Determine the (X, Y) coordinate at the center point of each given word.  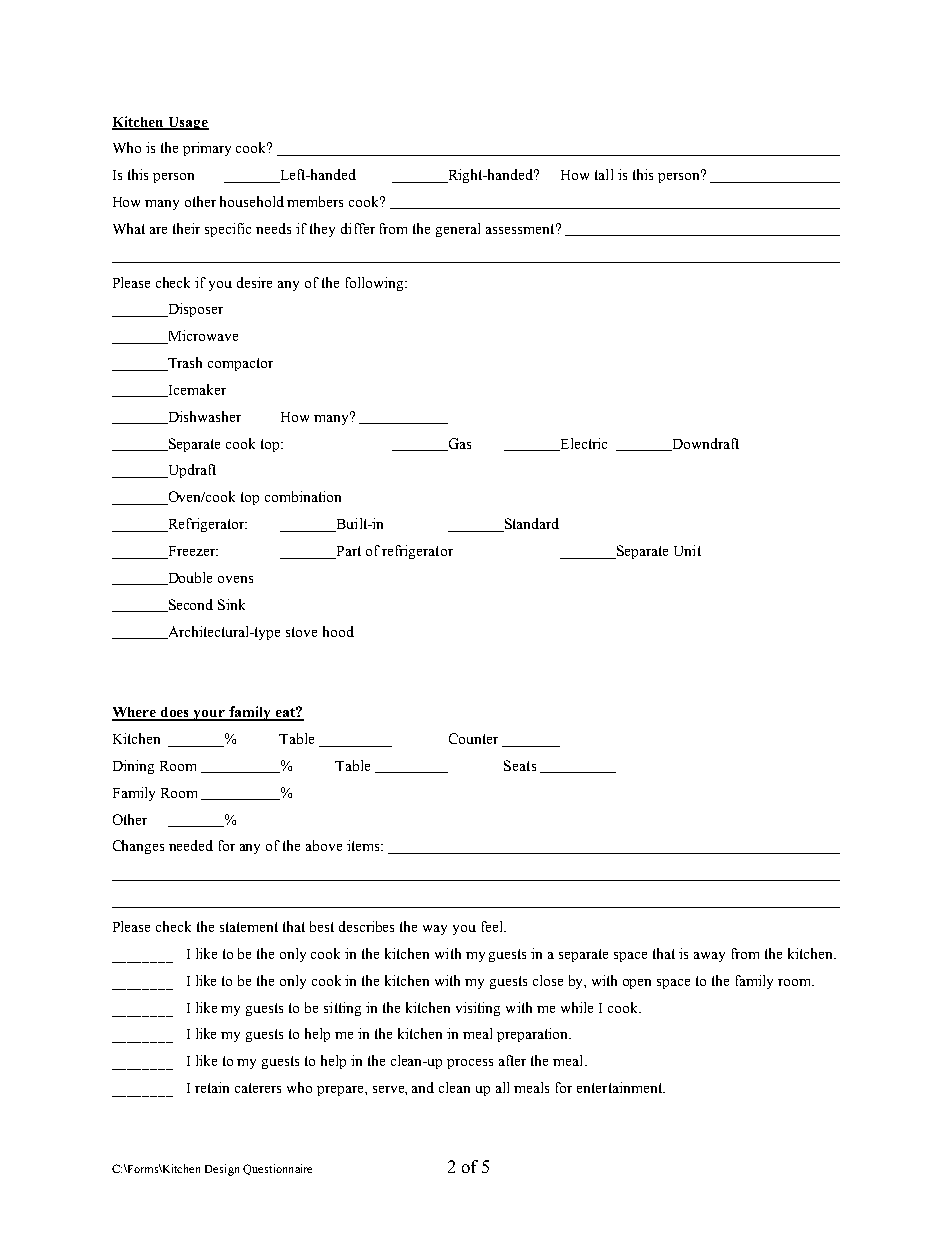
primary (207, 149)
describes (366, 926)
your (209, 715)
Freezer (191, 552)
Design (222, 1170)
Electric (582, 444)
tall (604, 174)
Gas (458, 444)
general (458, 230)
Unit (687, 550)
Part (347, 552)
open (637, 984)
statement (249, 927)
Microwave (202, 337)
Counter (473, 738)
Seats (520, 765)
